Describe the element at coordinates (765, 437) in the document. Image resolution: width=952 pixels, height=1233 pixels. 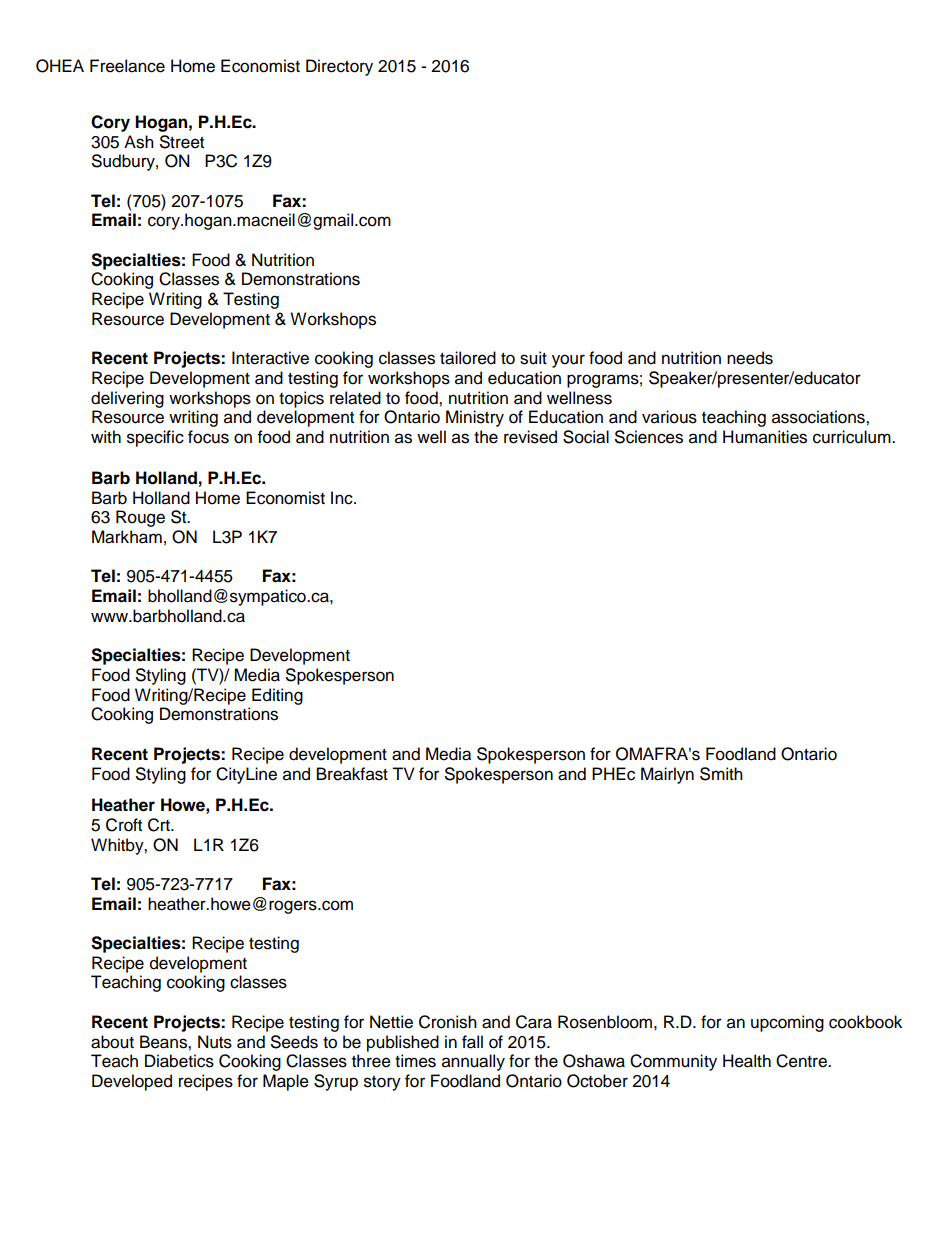
I see `Humanities` at that location.
